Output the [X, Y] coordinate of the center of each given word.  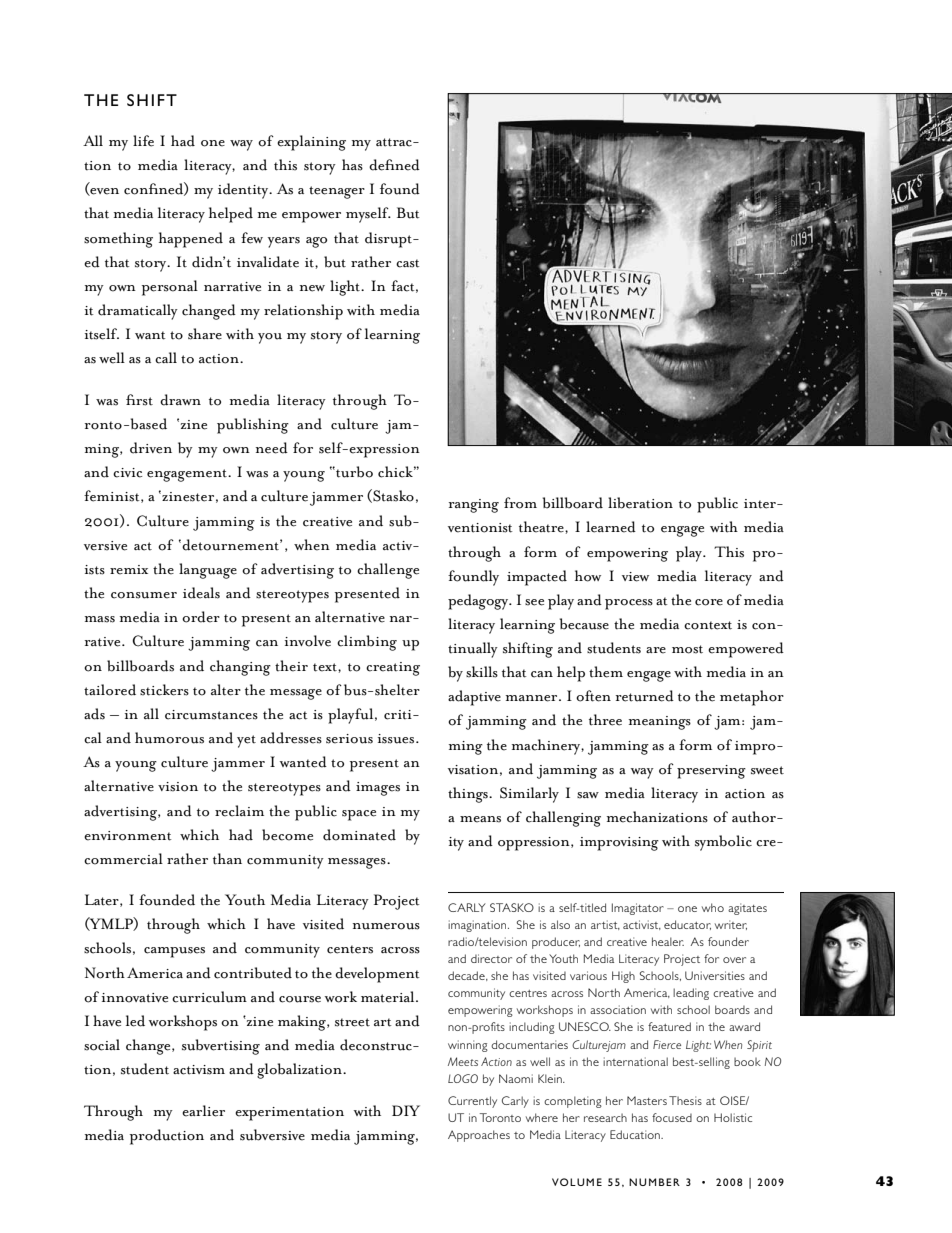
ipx [588, 576]
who [713, 907]
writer [731, 925]
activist [642, 925]
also [560, 924]
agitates [747, 909]
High [623, 977]
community [476, 994]
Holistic [733, 1117]
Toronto [500, 1117]
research [605, 1117]
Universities [715, 975]
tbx [588, 795]
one [687, 909]
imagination [478, 926]
